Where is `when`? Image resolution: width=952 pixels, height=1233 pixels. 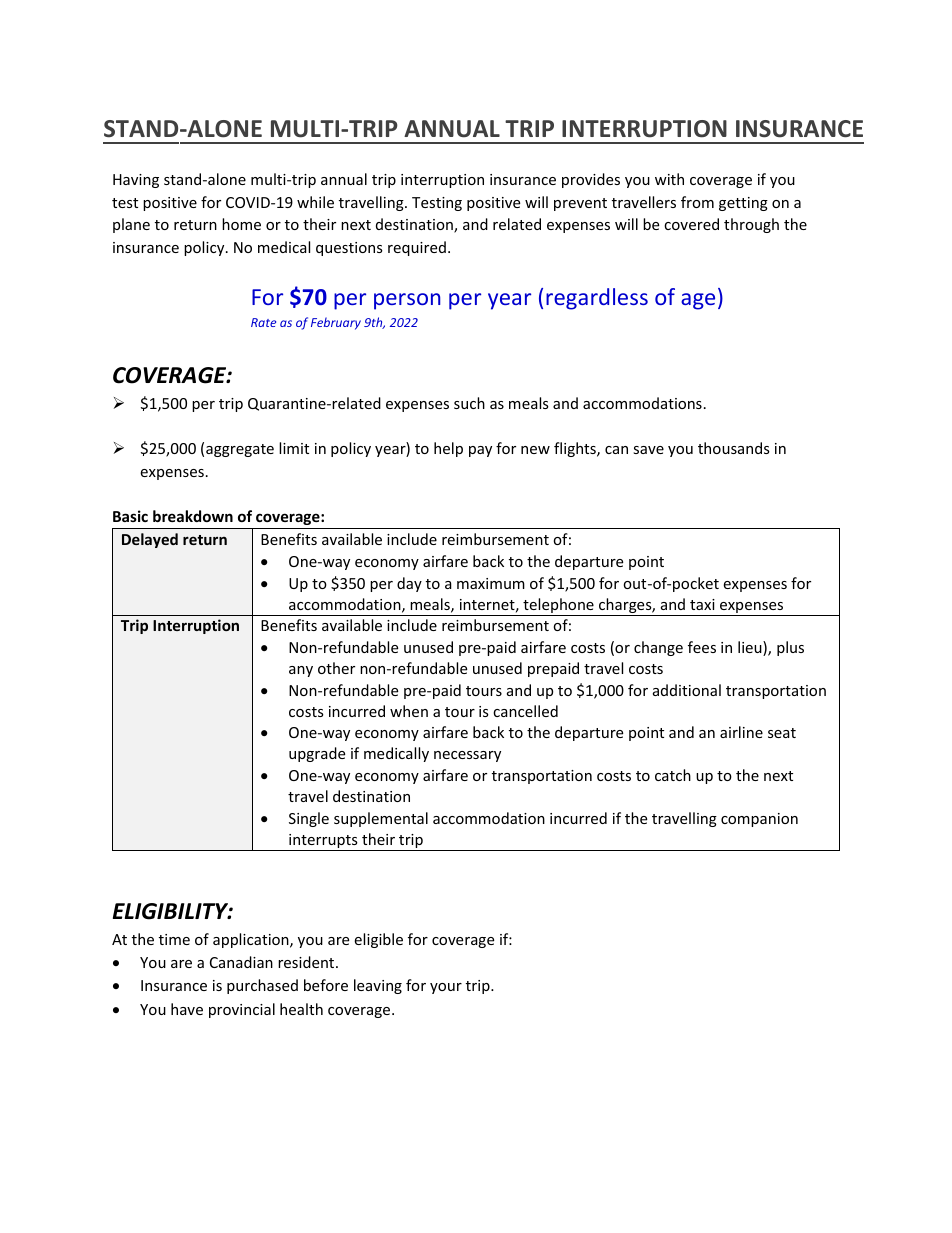
when is located at coordinates (409, 711).
